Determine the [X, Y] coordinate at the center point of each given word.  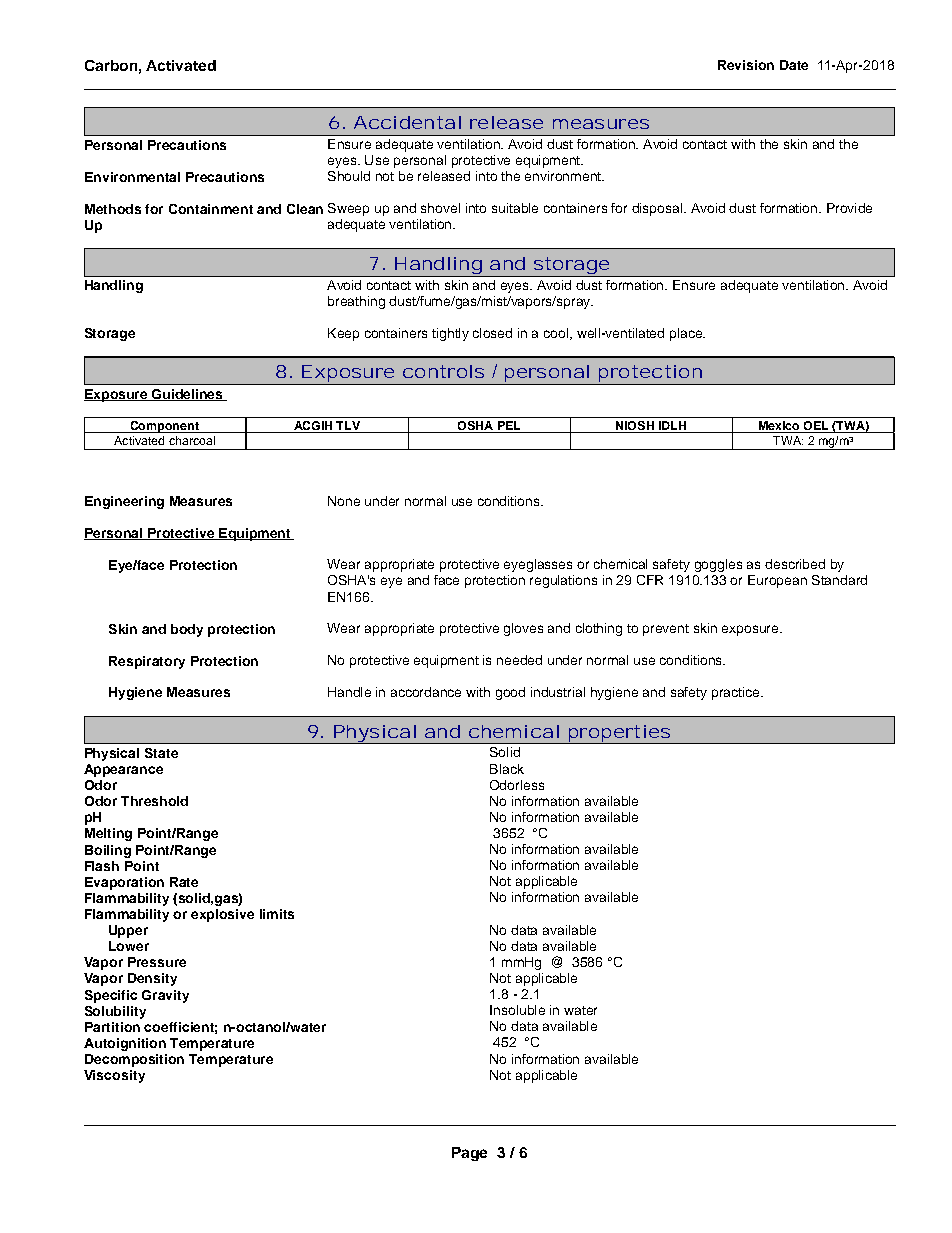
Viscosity [114, 1076]
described [795, 564]
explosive [222, 915]
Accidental [407, 122]
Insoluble [517, 1010]
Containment [211, 209]
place [687, 334]
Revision [746, 65]
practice [737, 693]
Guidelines [187, 395]
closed [492, 333]
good [510, 693]
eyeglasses [538, 565]
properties [619, 734]
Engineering [124, 502]
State [161, 753]
